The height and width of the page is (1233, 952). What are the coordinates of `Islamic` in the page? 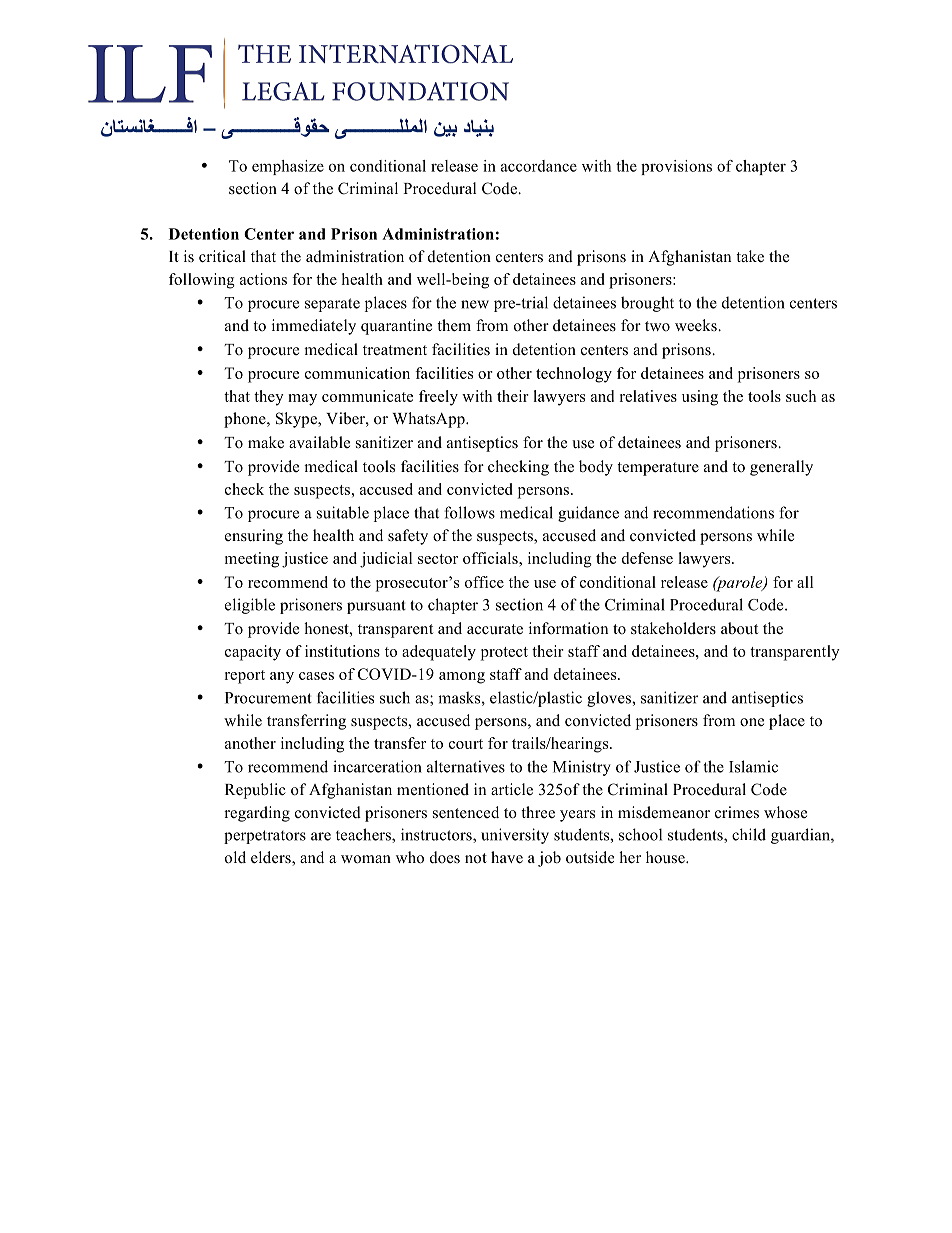 It's located at (753, 766).
